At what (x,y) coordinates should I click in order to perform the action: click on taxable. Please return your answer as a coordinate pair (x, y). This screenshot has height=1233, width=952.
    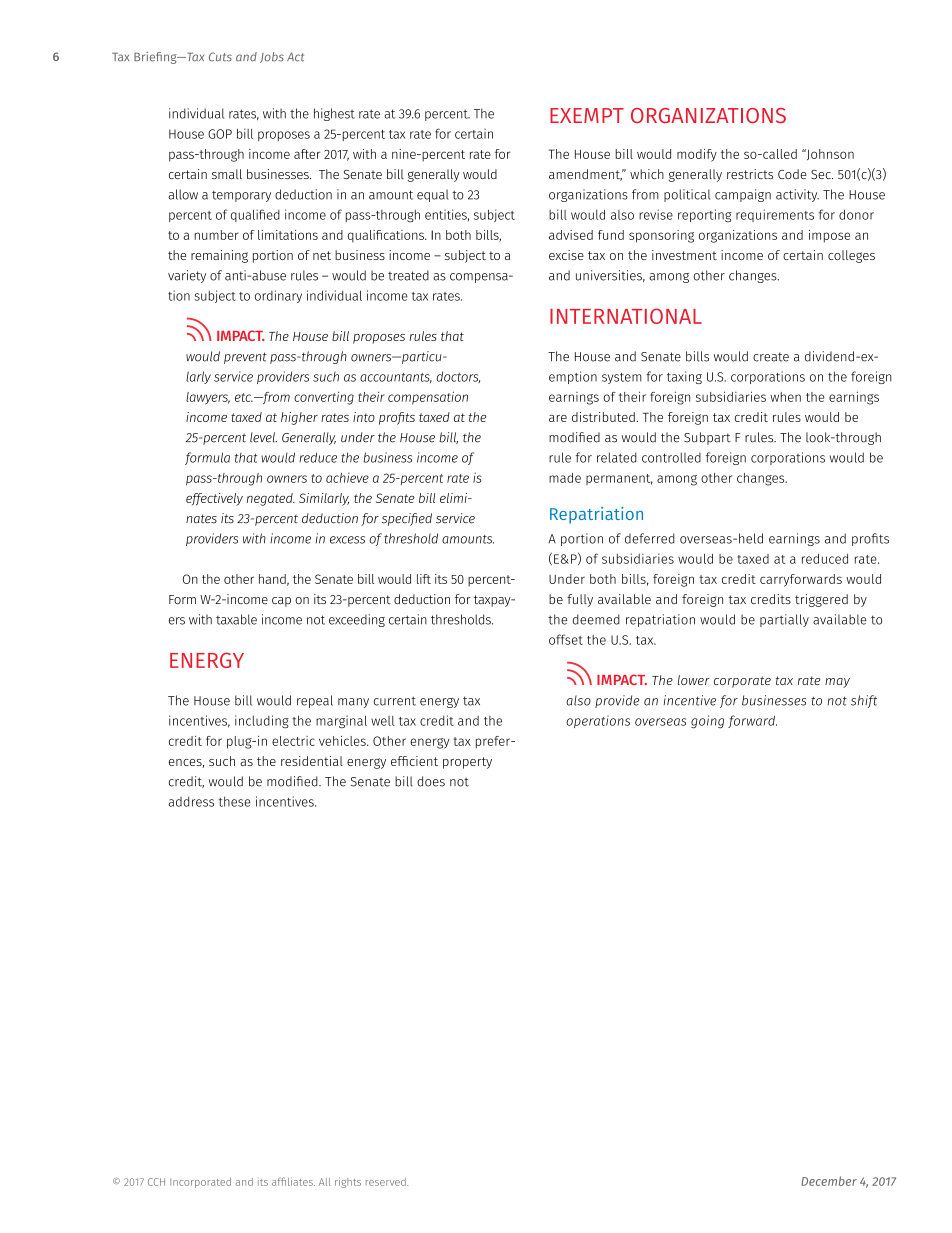
    Looking at the image, I should click on (236, 619).
